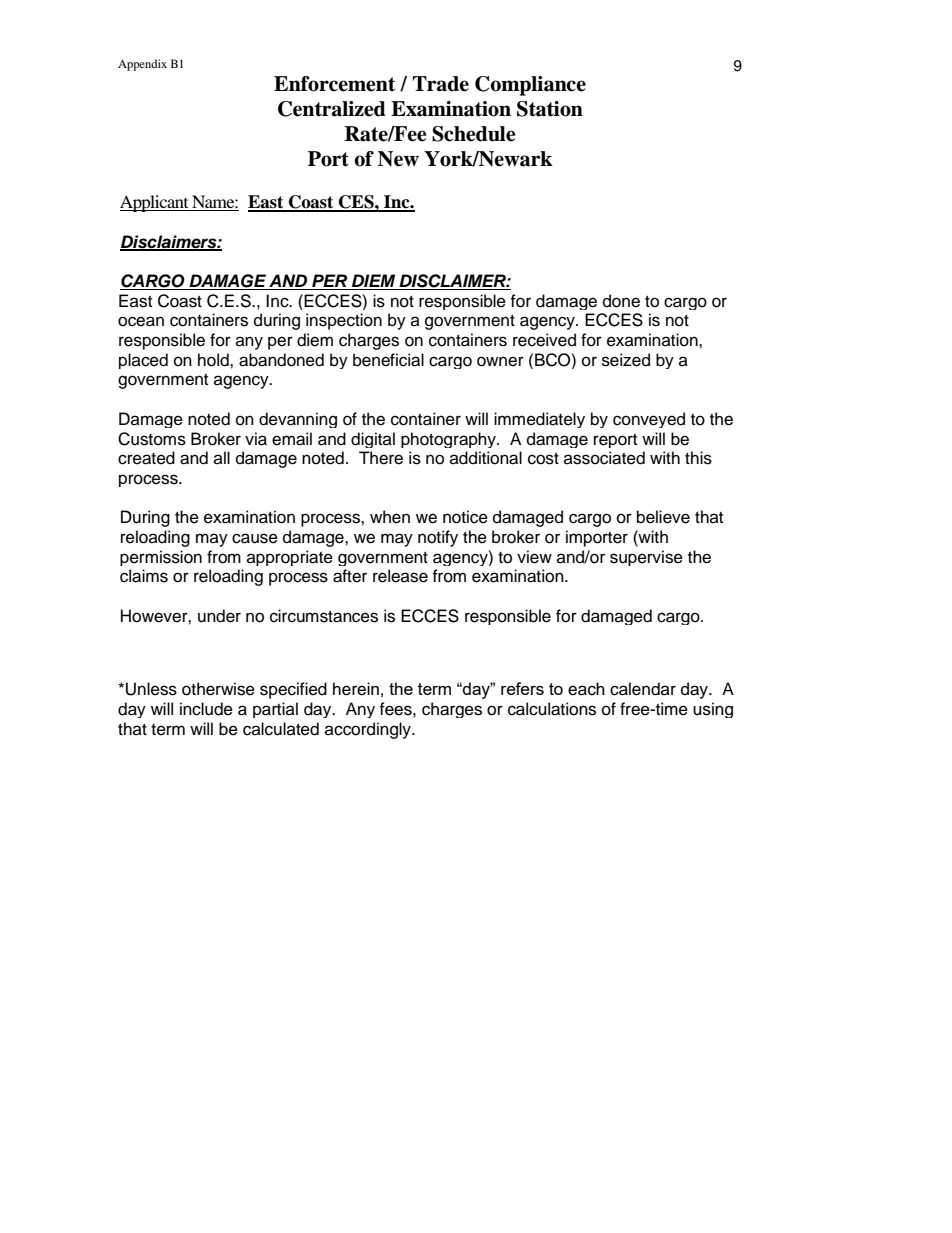 This page has height=1233, width=952. What do you see at coordinates (344, 321) in the page?
I see `inspection` at bounding box center [344, 321].
